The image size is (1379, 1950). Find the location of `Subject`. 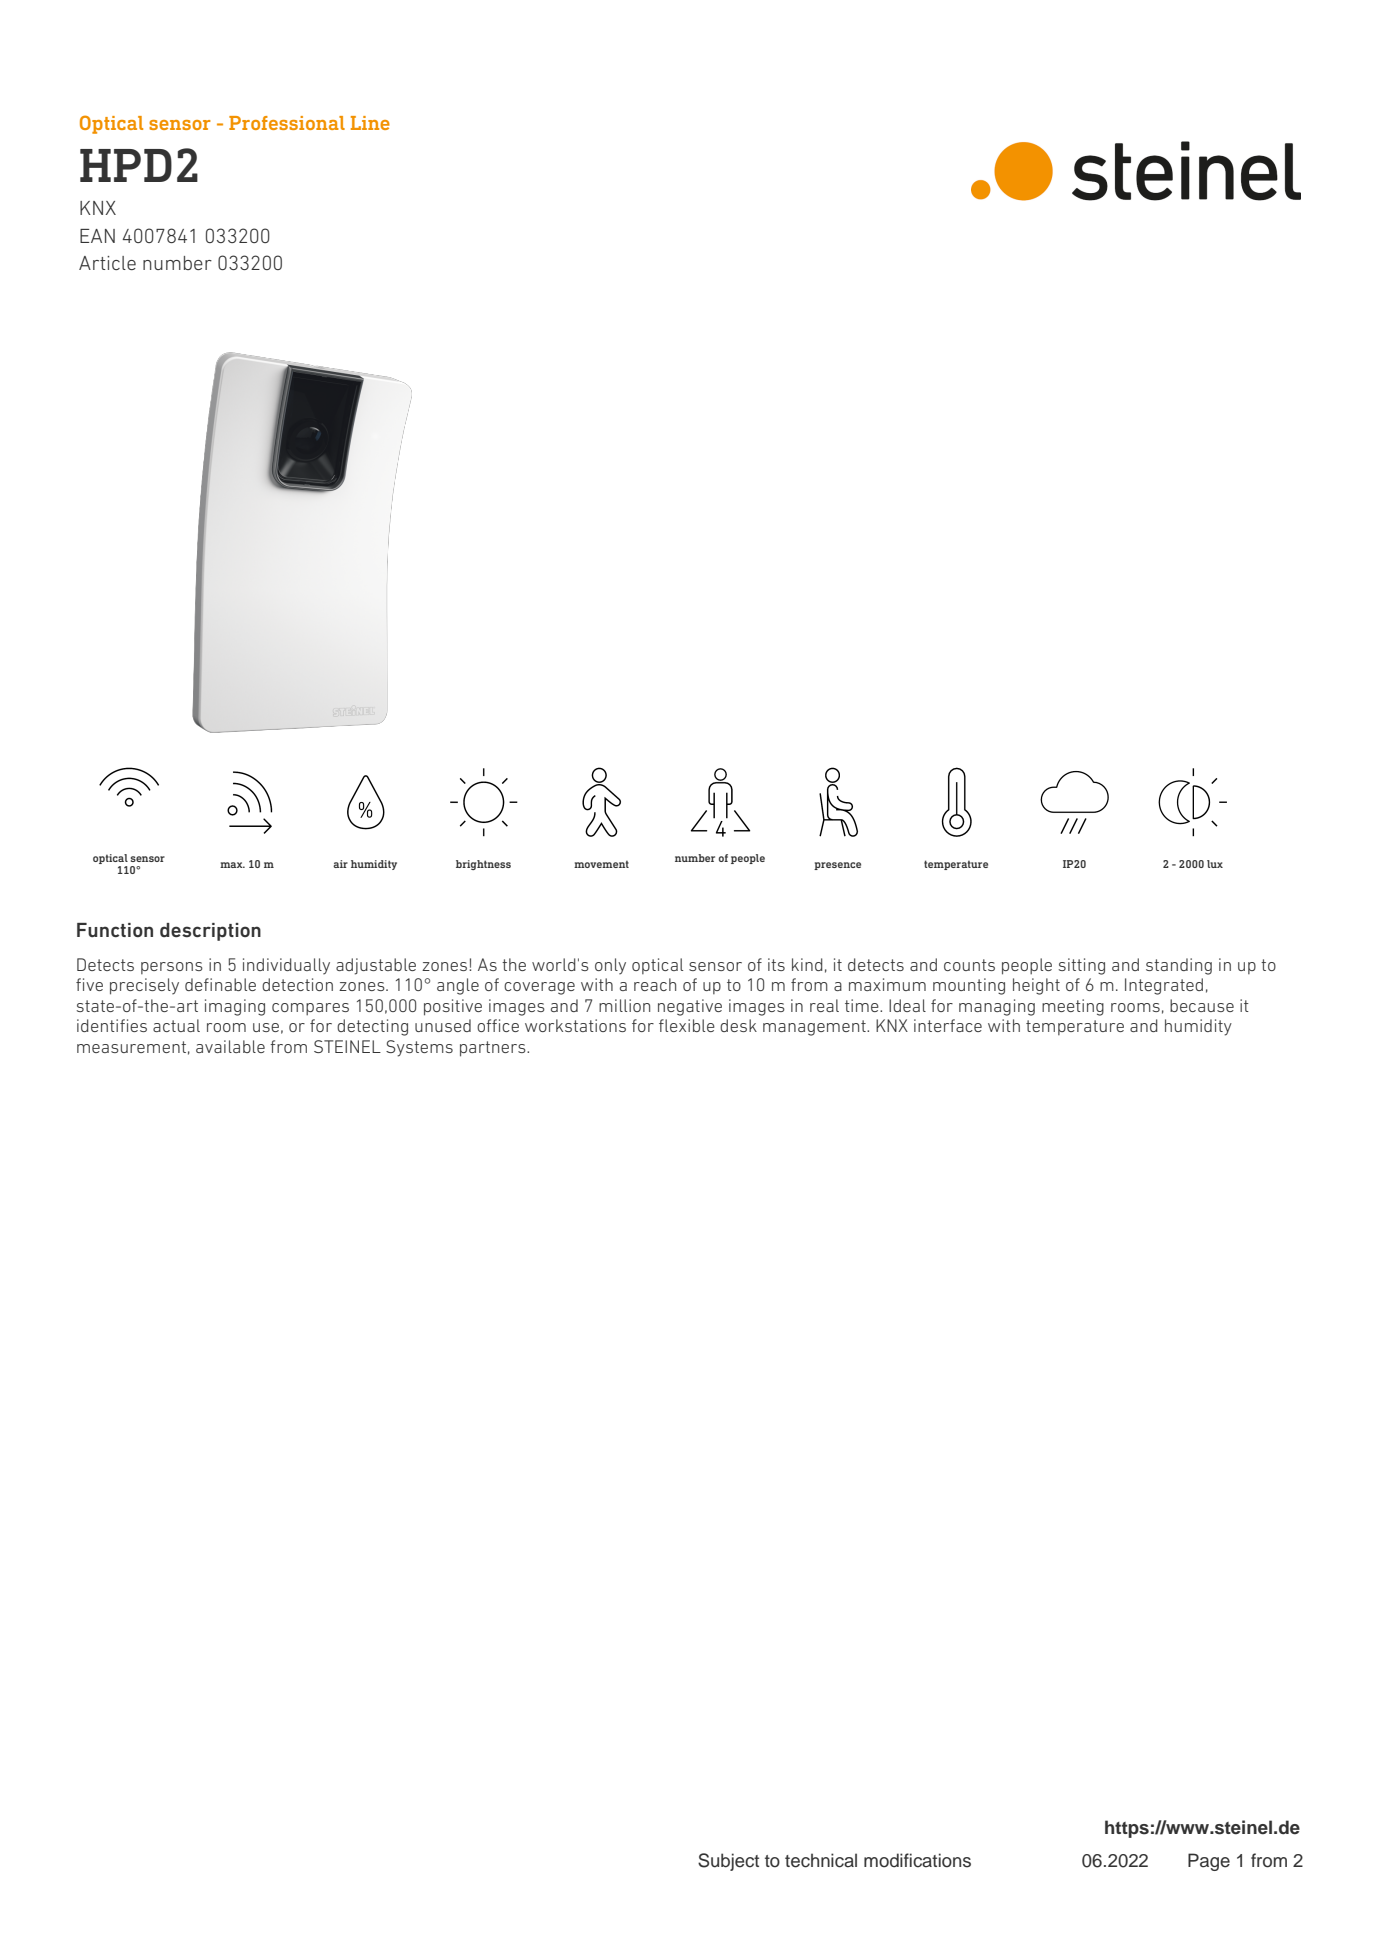

Subject is located at coordinates (728, 1862).
